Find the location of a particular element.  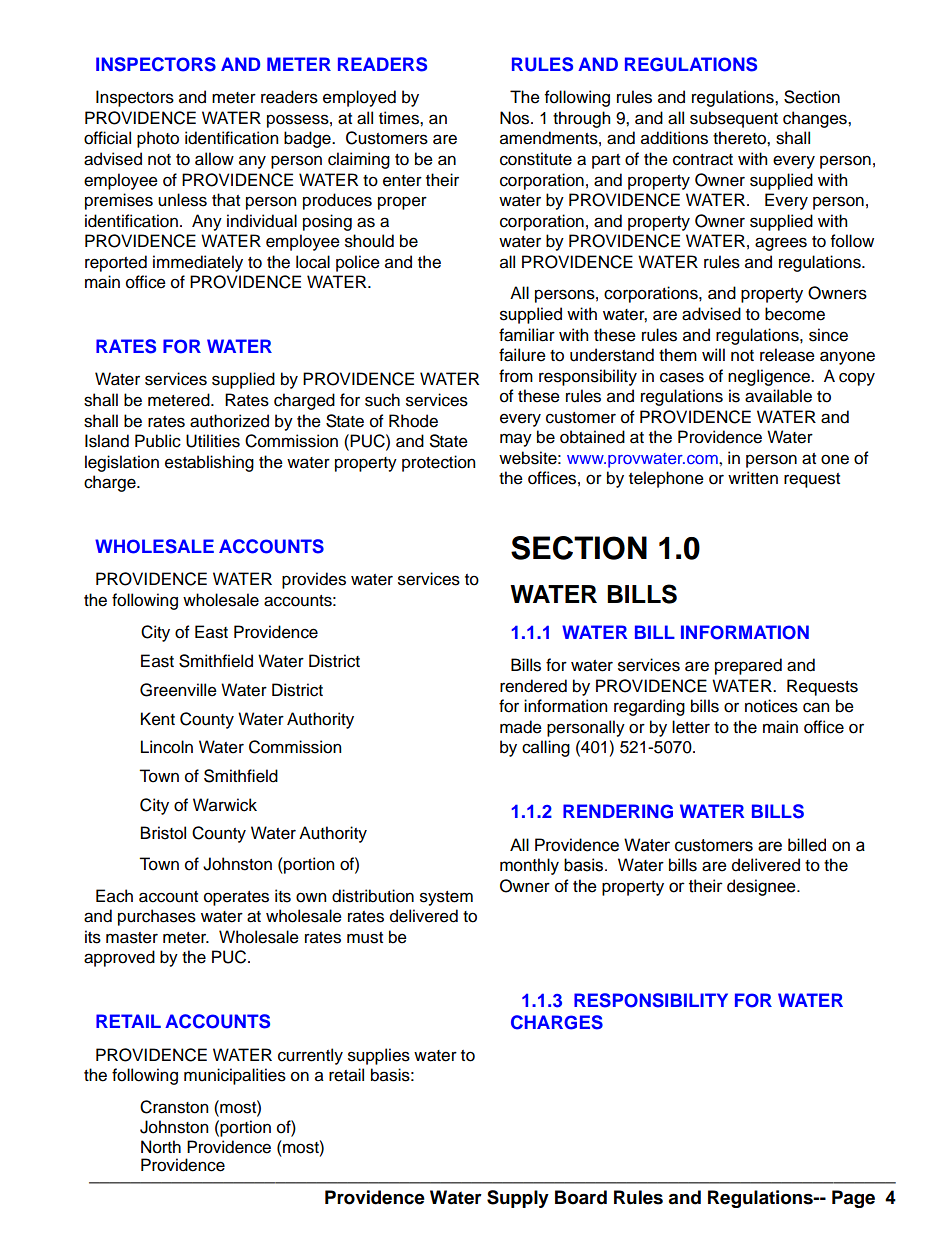

photo is located at coordinates (158, 139).
